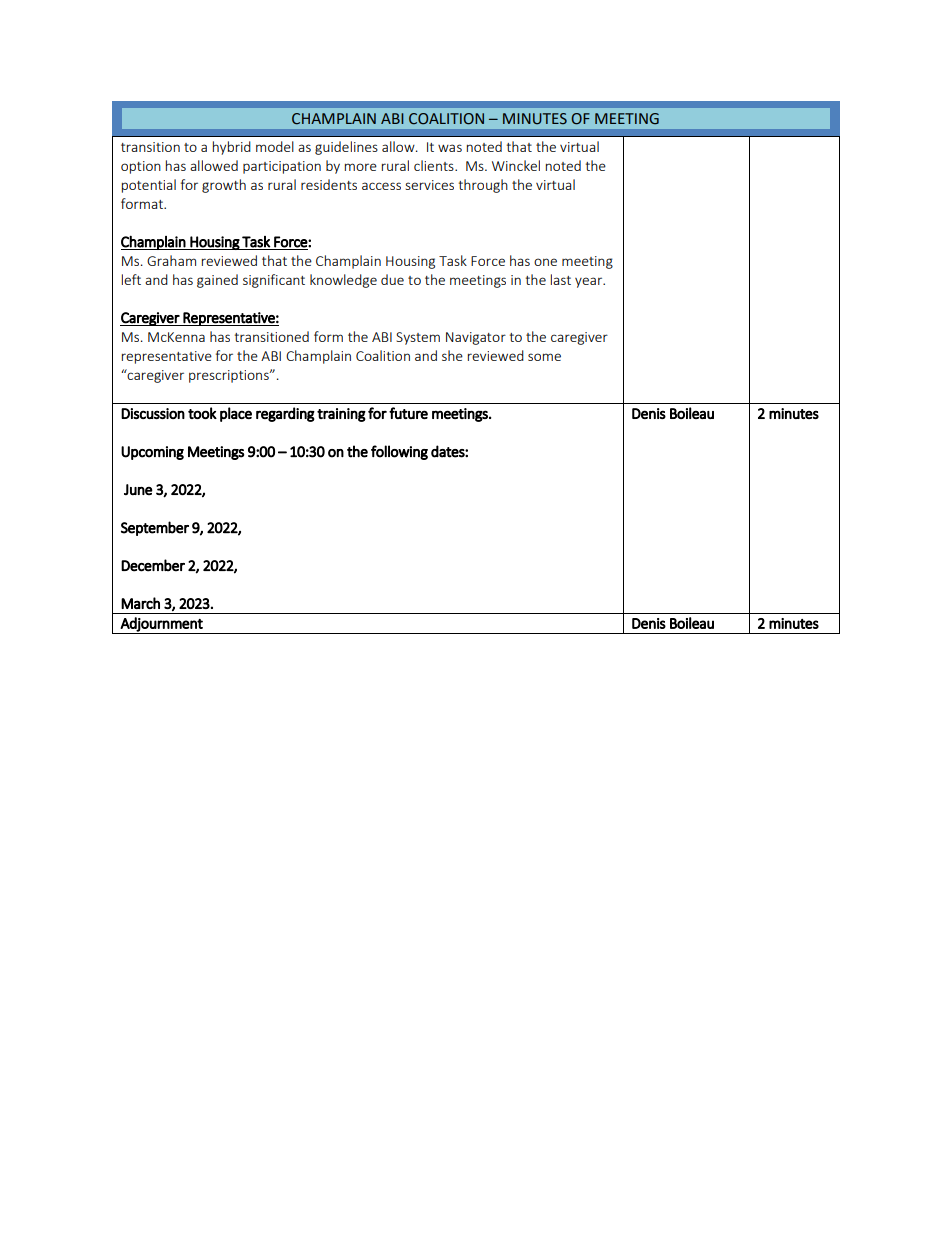 The width and height of the screenshot is (952, 1233). Describe the element at coordinates (361, 167) in the screenshot. I see `more` at that location.
